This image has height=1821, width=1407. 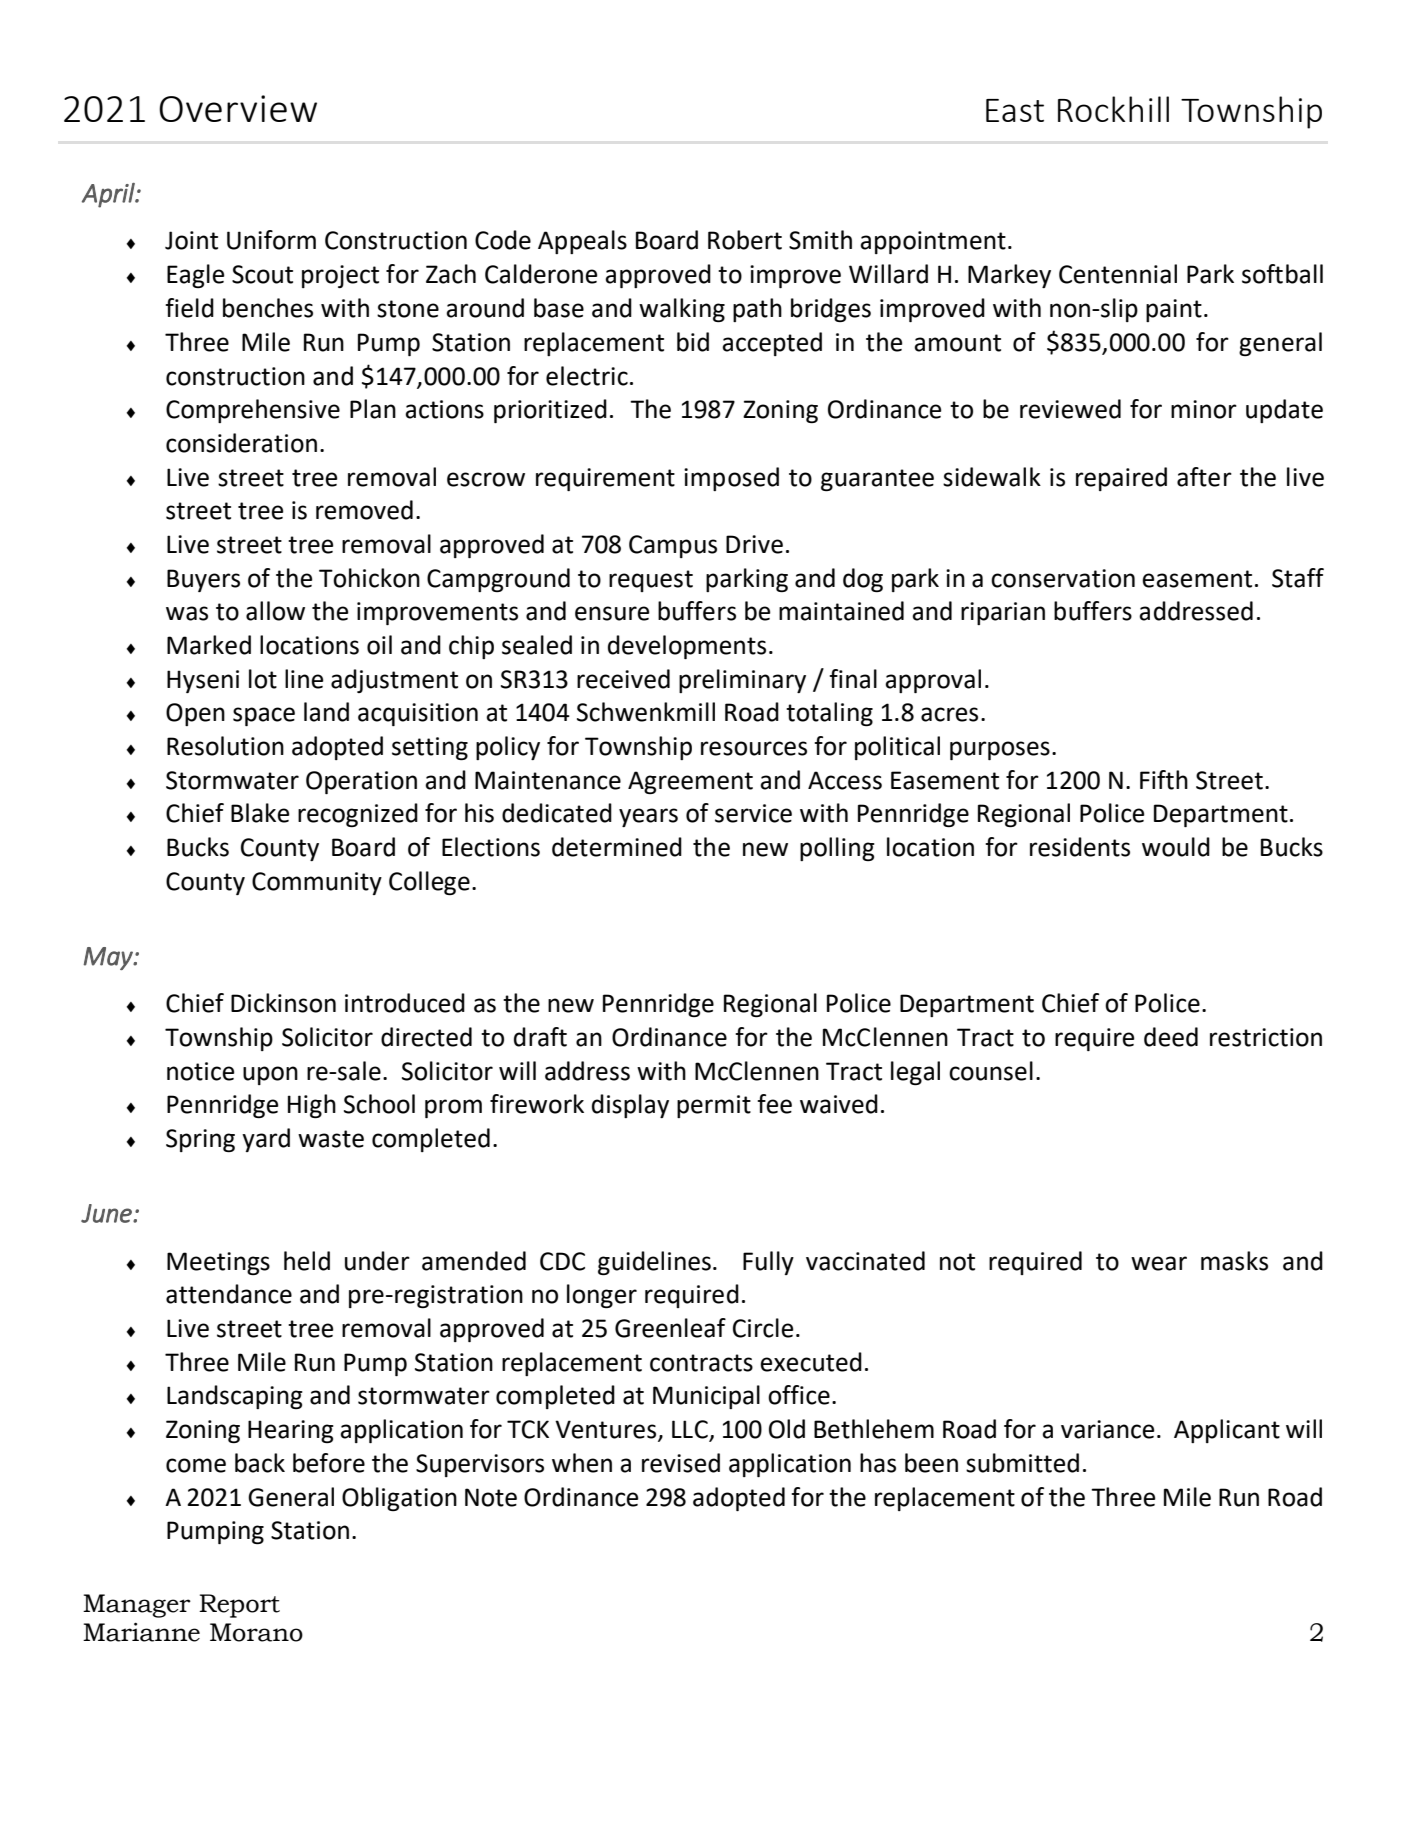 What do you see at coordinates (1121, 479) in the image?
I see `repaired` at bounding box center [1121, 479].
